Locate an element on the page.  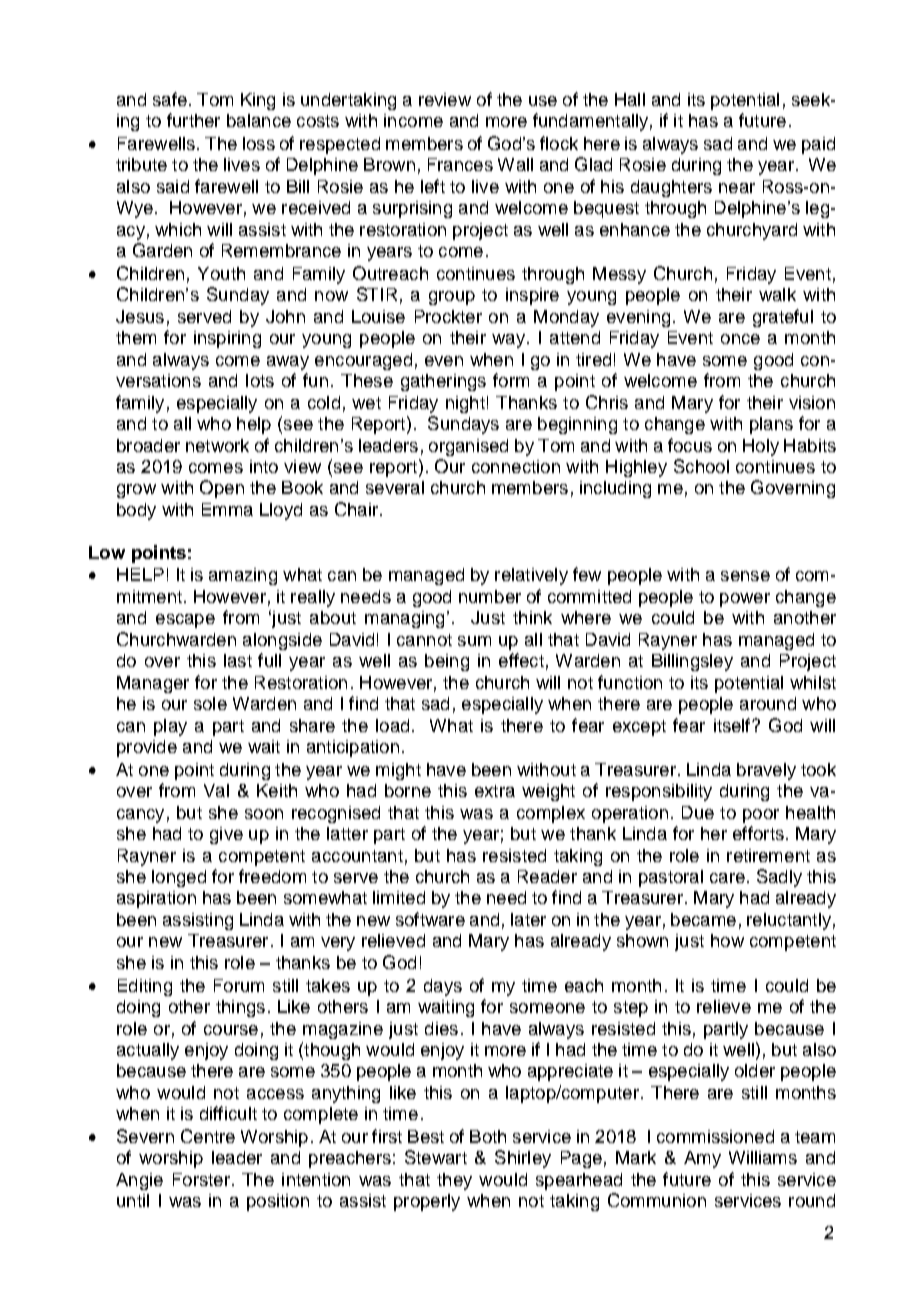
power is located at coordinates (745, 600).
